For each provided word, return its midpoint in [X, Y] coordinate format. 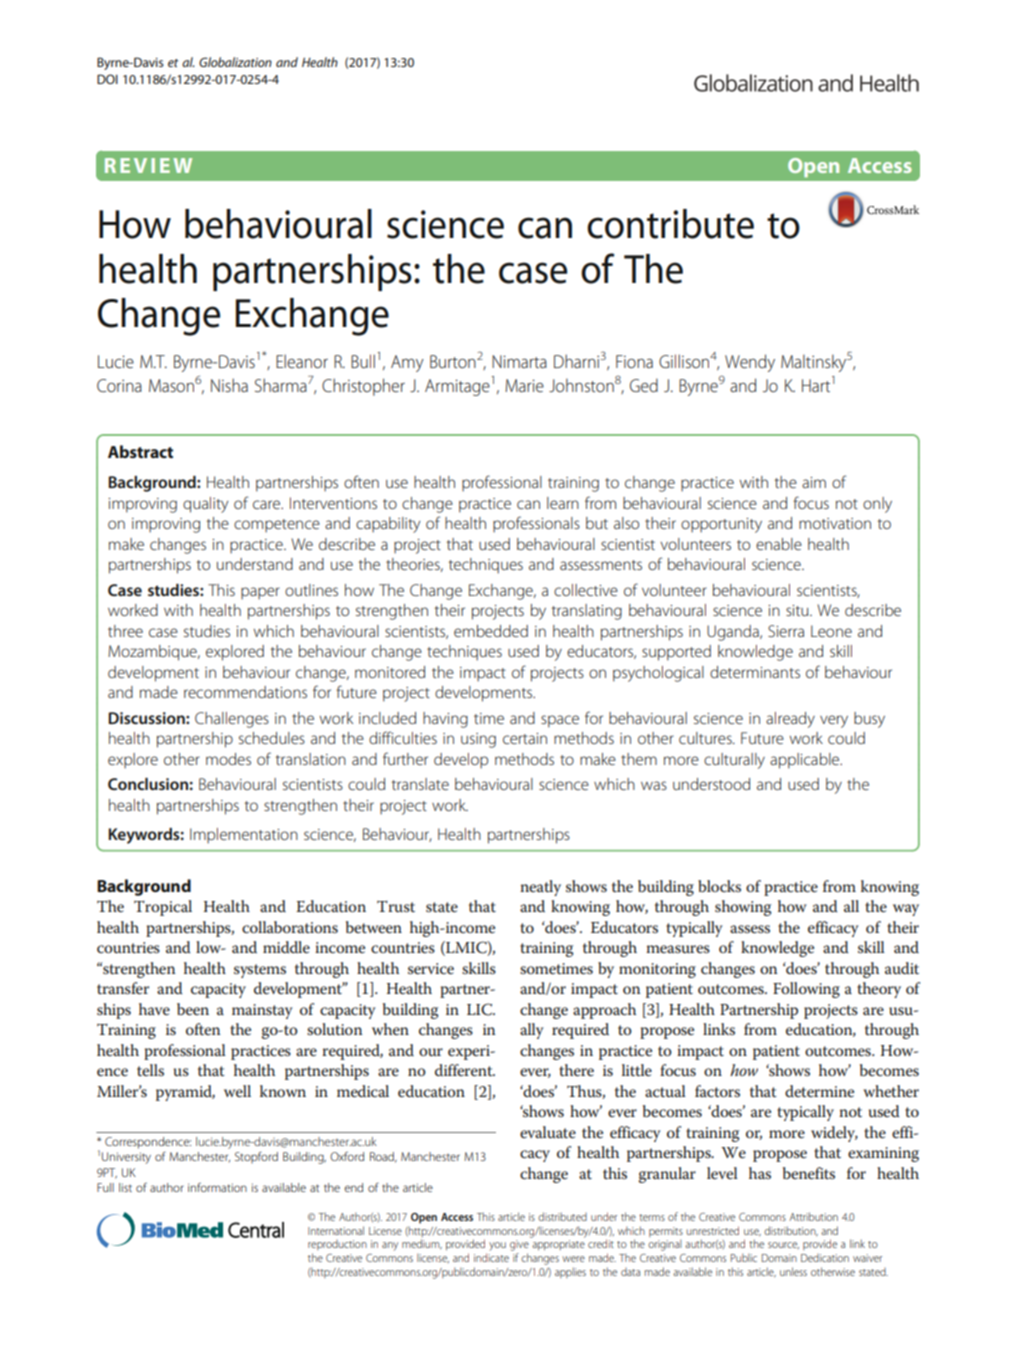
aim [814, 482]
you [497, 1246]
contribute [670, 224]
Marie [524, 385]
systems [260, 971]
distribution [791, 1231]
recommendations [245, 692]
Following [806, 990]
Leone [831, 631]
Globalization [235, 62]
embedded [491, 631]
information [217, 1187]
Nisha [229, 385]
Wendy [750, 363]
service [431, 969]
